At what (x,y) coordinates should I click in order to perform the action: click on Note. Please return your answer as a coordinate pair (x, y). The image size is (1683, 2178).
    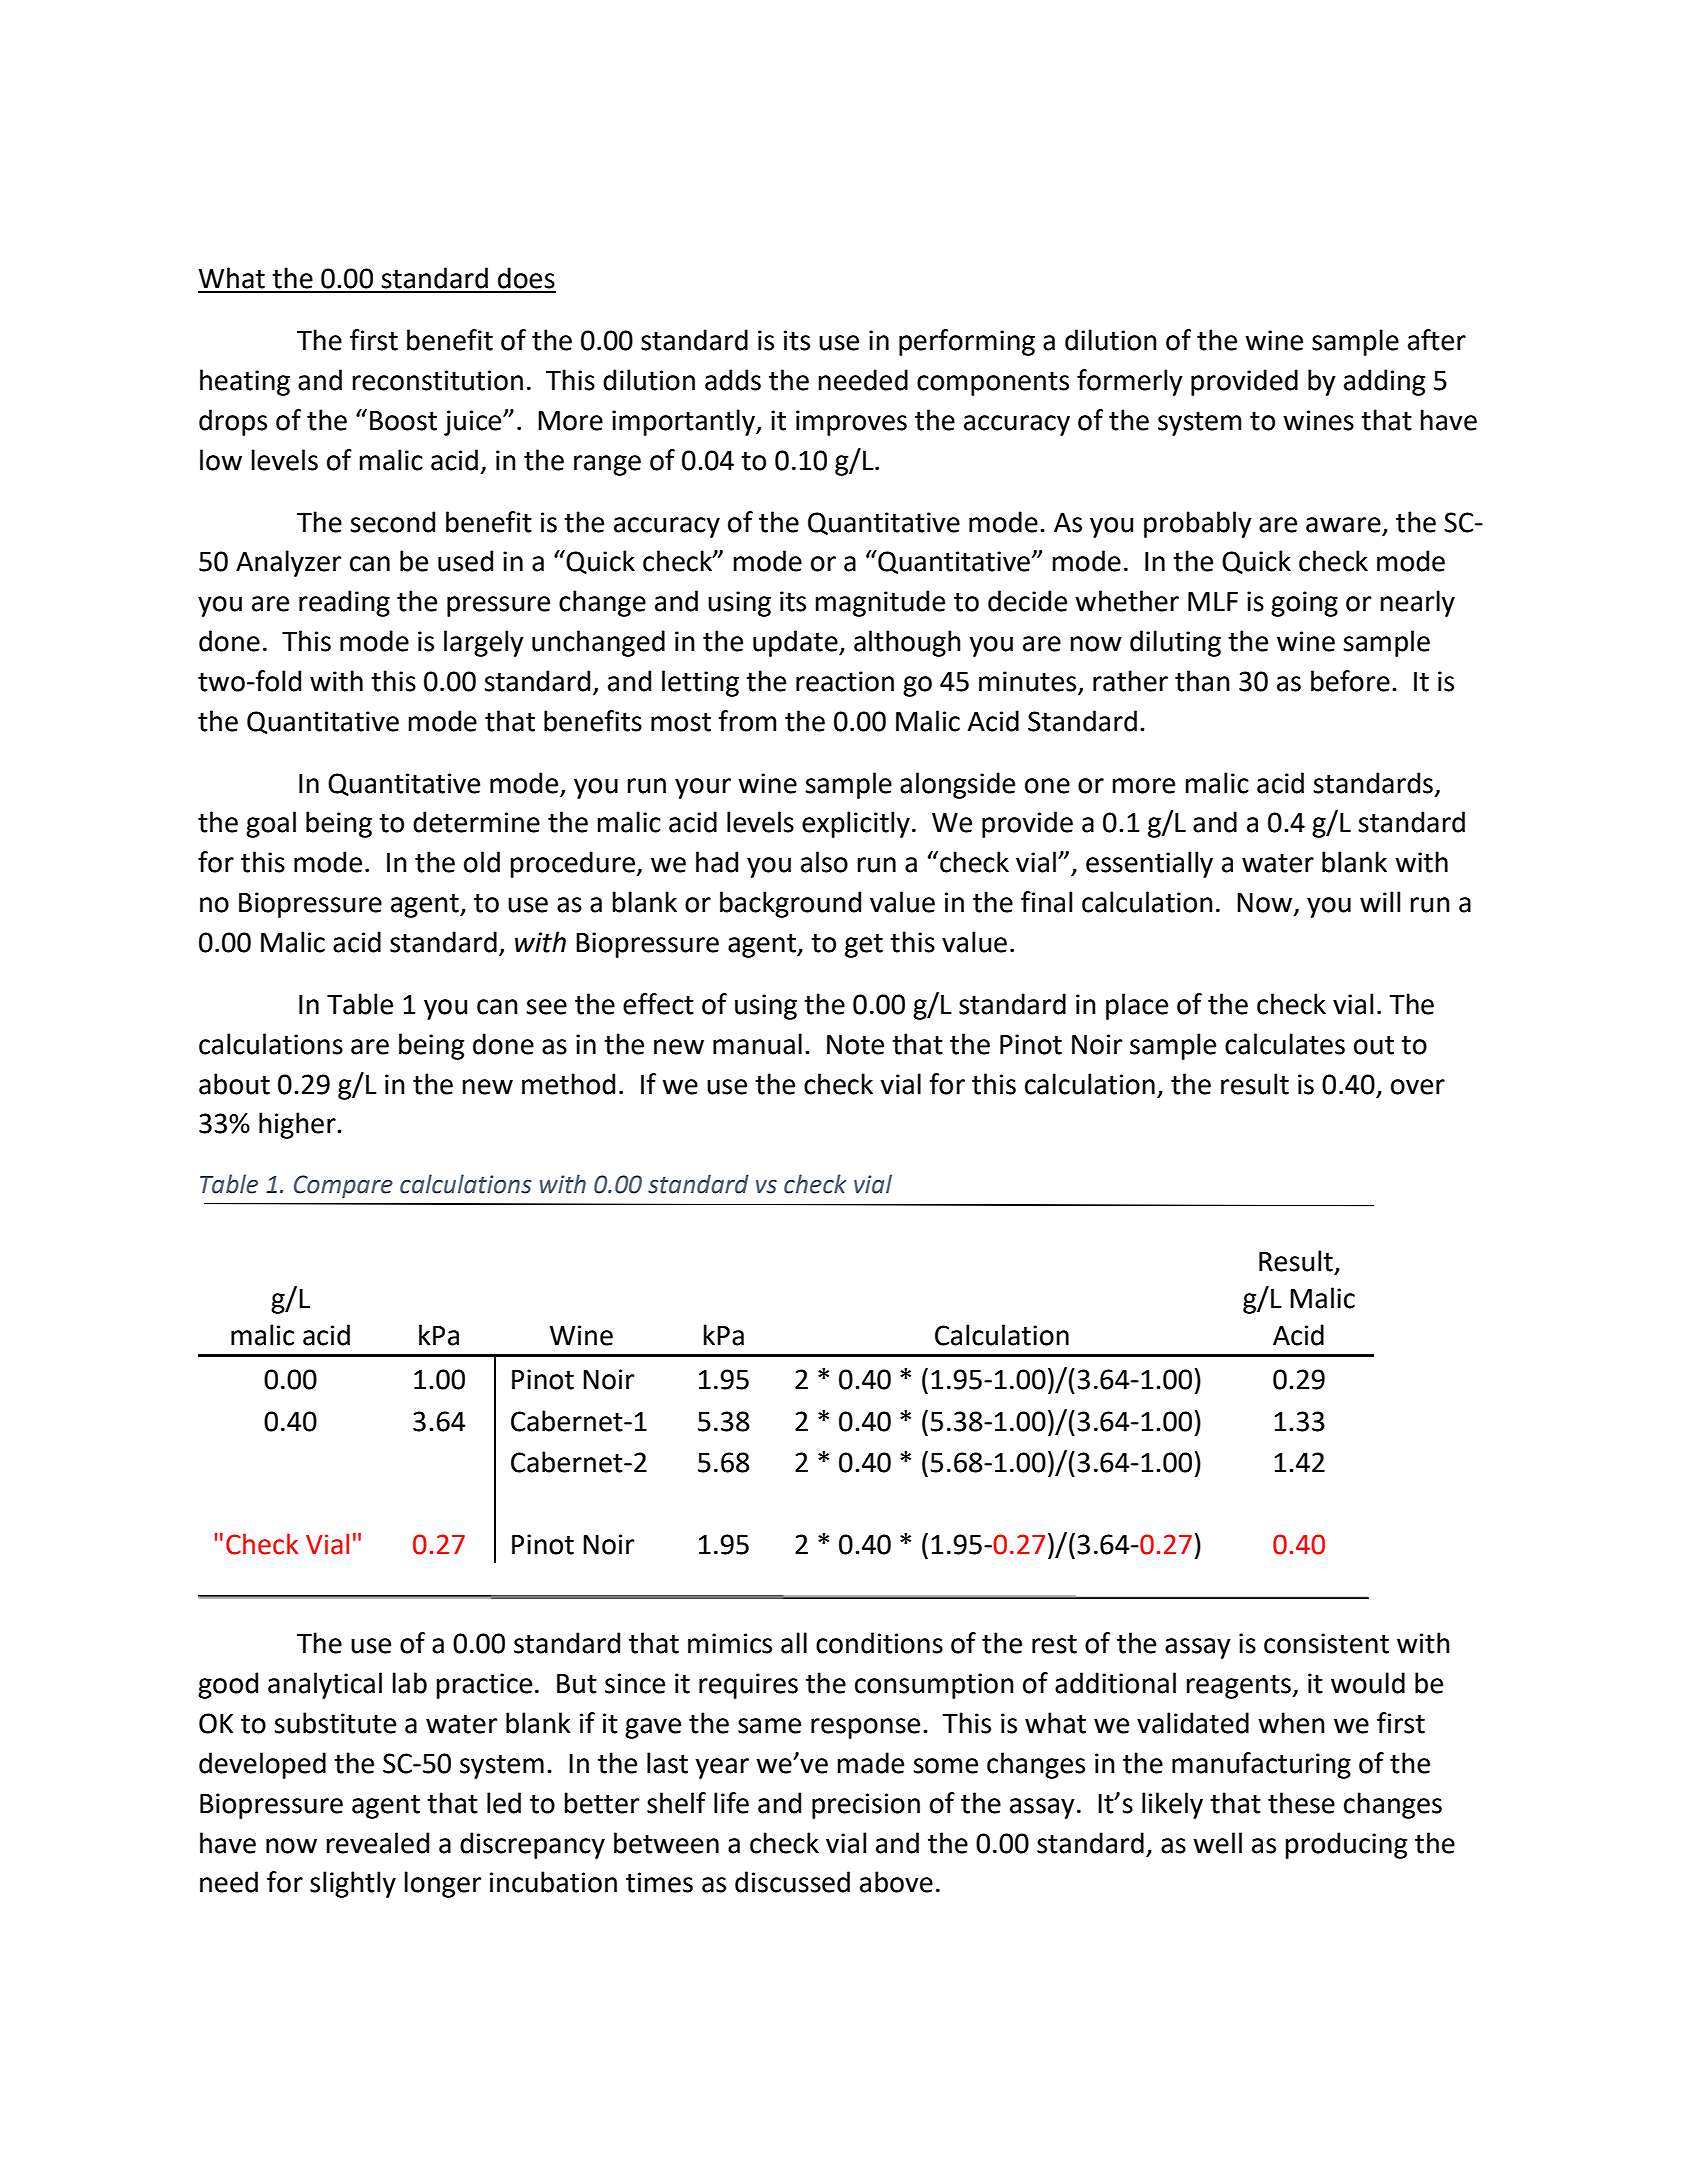
    Looking at the image, I should click on (855, 1045).
